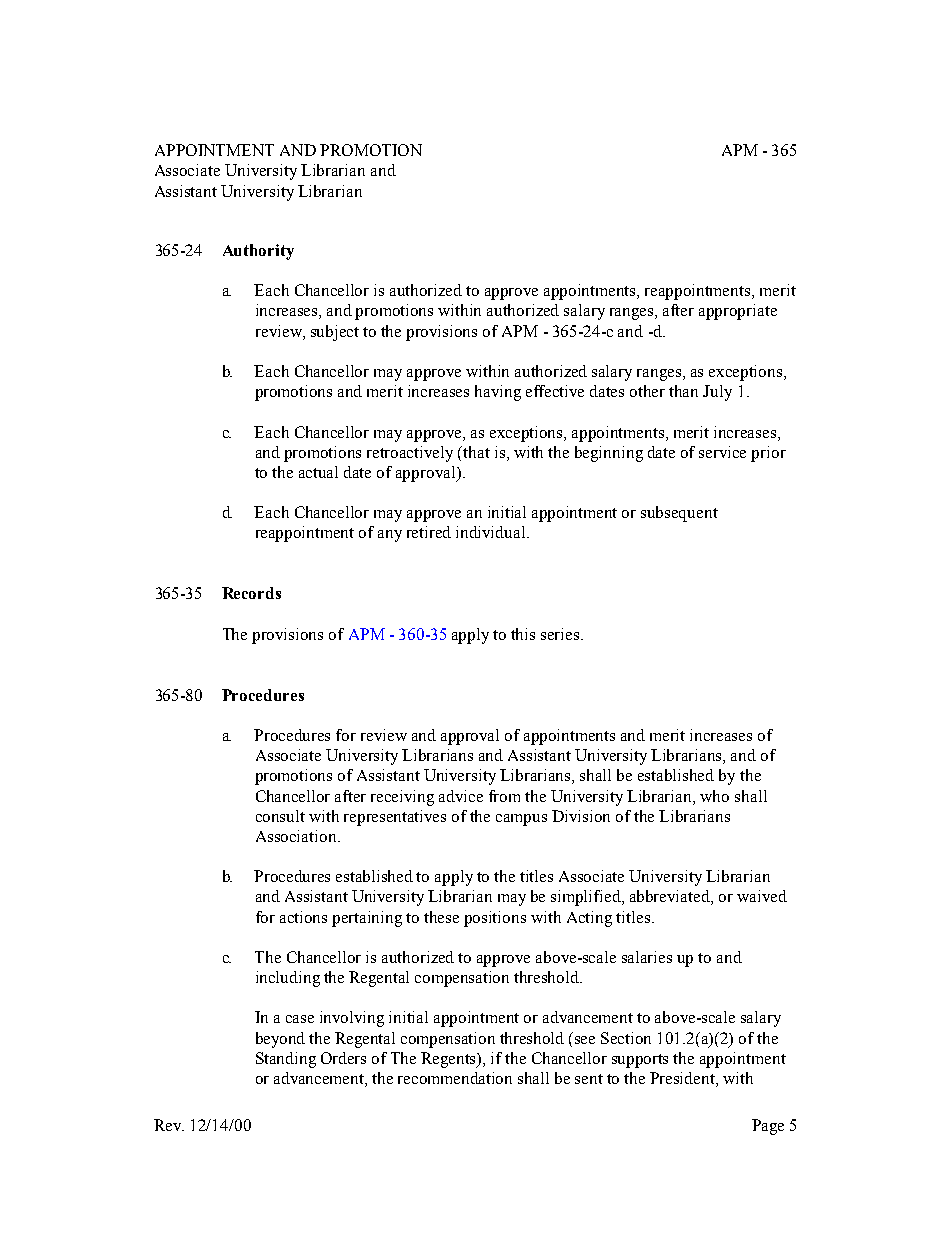  Describe the element at coordinates (286, 1060) in the screenshot. I see `Standing` at that location.
